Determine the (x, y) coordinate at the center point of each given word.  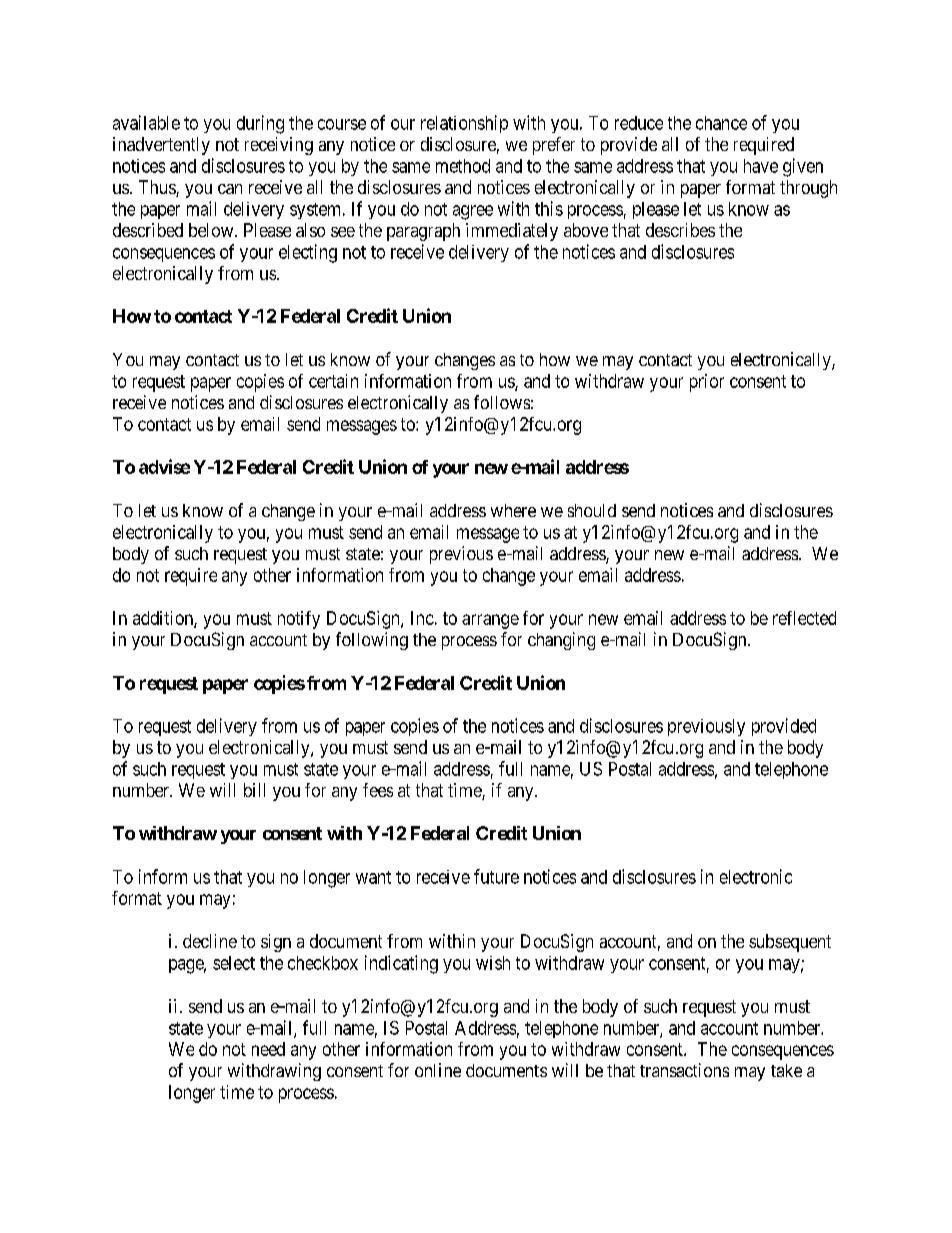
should (592, 510)
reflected (804, 618)
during (260, 124)
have (761, 166)
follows (502, 402)
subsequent (790, 943)
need (268, 1049)
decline (210, 941)
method (463, 166)
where (513, 510)
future (496, 876)
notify (299, 620)
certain (333, 381)
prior (707, 383)
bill (254, 790)
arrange (490, 621)
